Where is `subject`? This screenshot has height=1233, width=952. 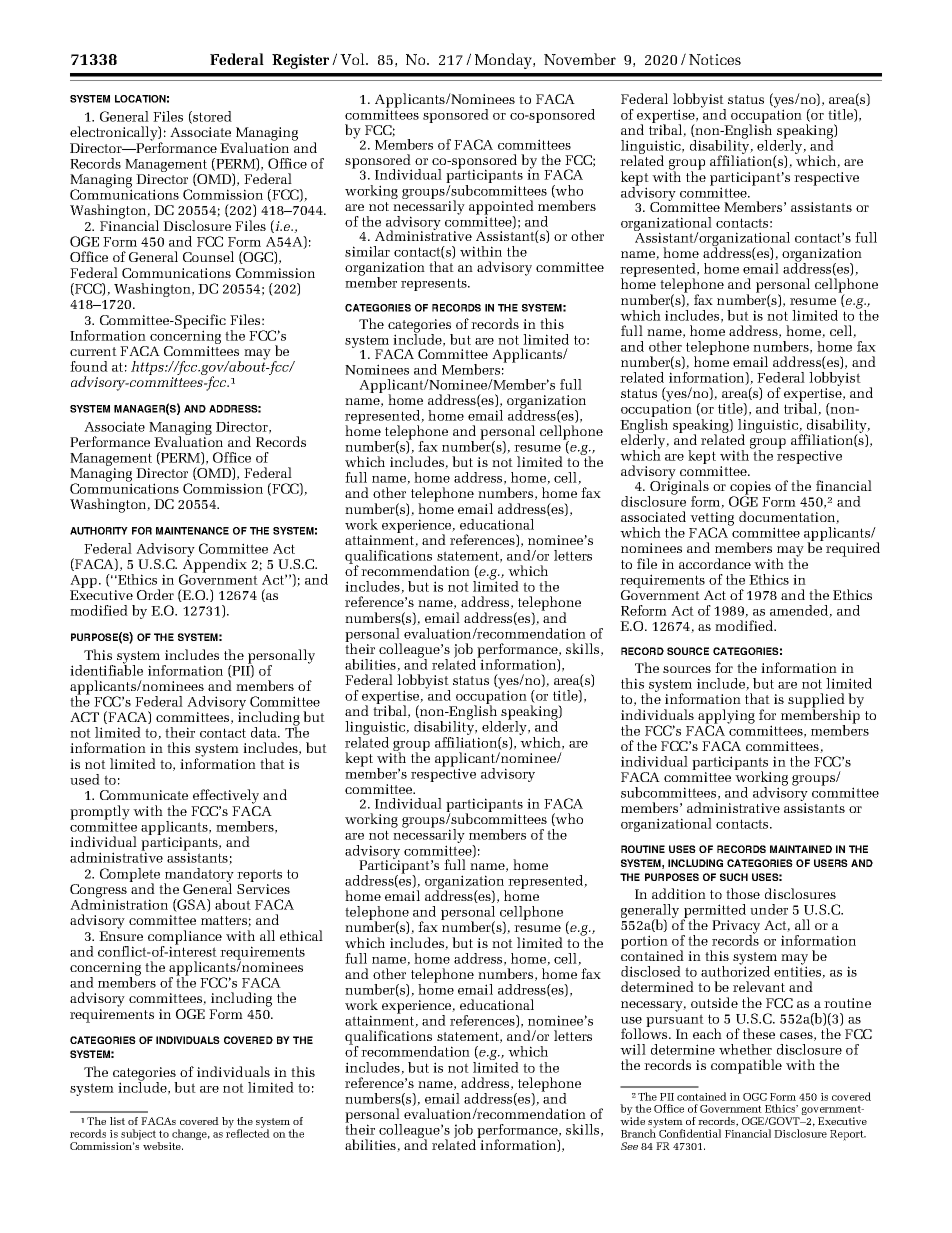
subject is located at coordinates (139, 1136).
